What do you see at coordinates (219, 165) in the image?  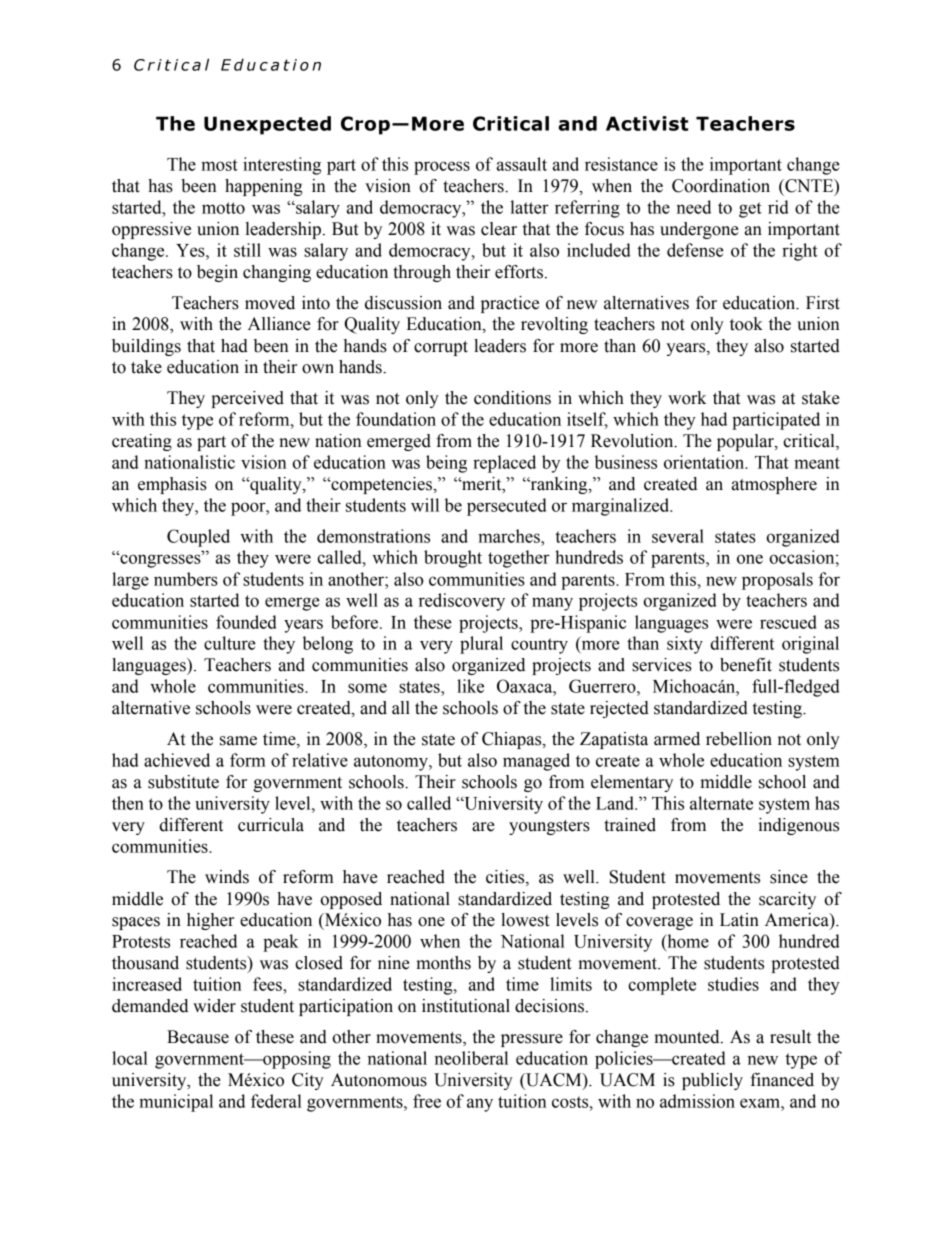 I see `most` at bounding box center [219, 165].
